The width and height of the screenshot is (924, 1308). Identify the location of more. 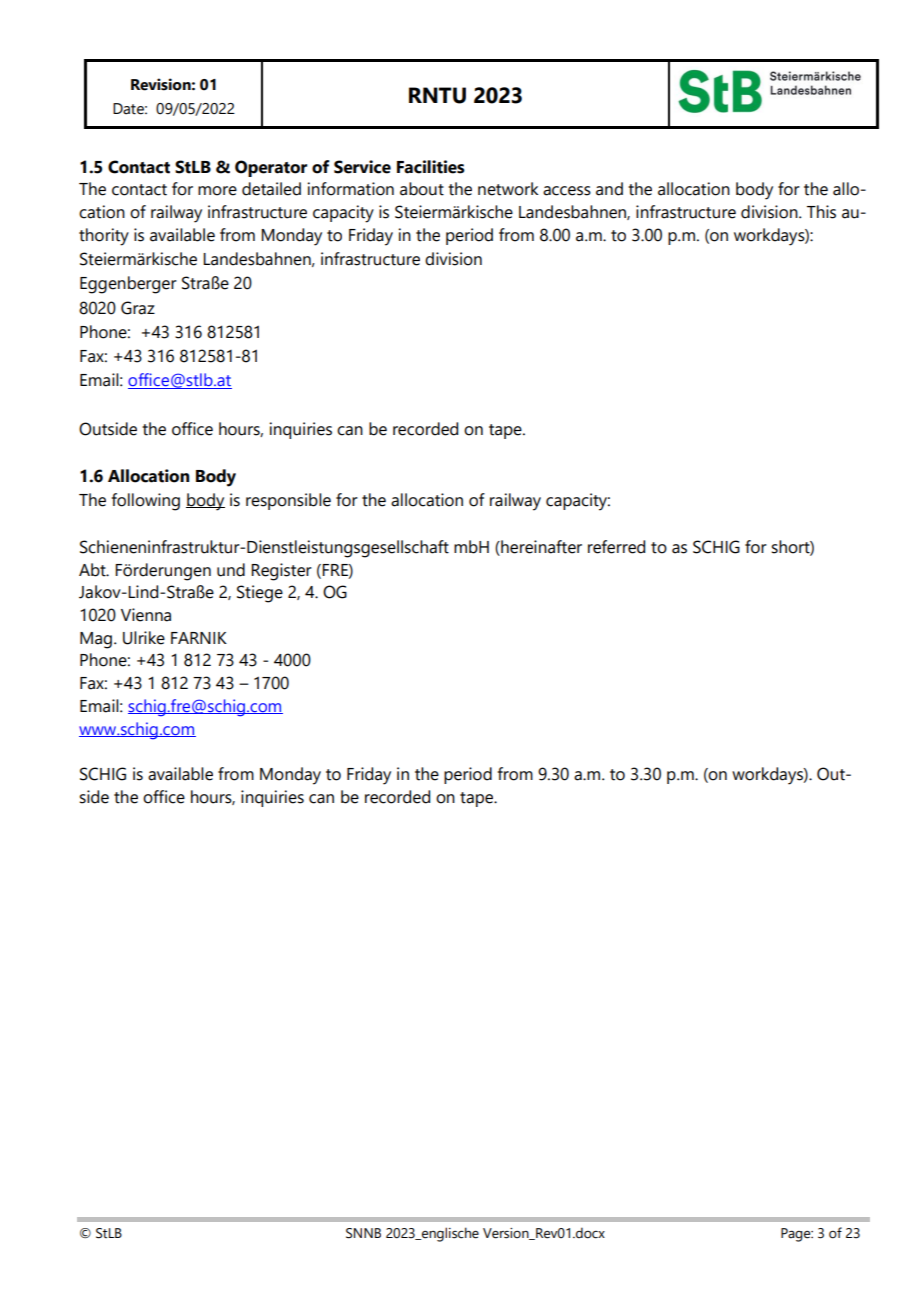
(217, 191).
